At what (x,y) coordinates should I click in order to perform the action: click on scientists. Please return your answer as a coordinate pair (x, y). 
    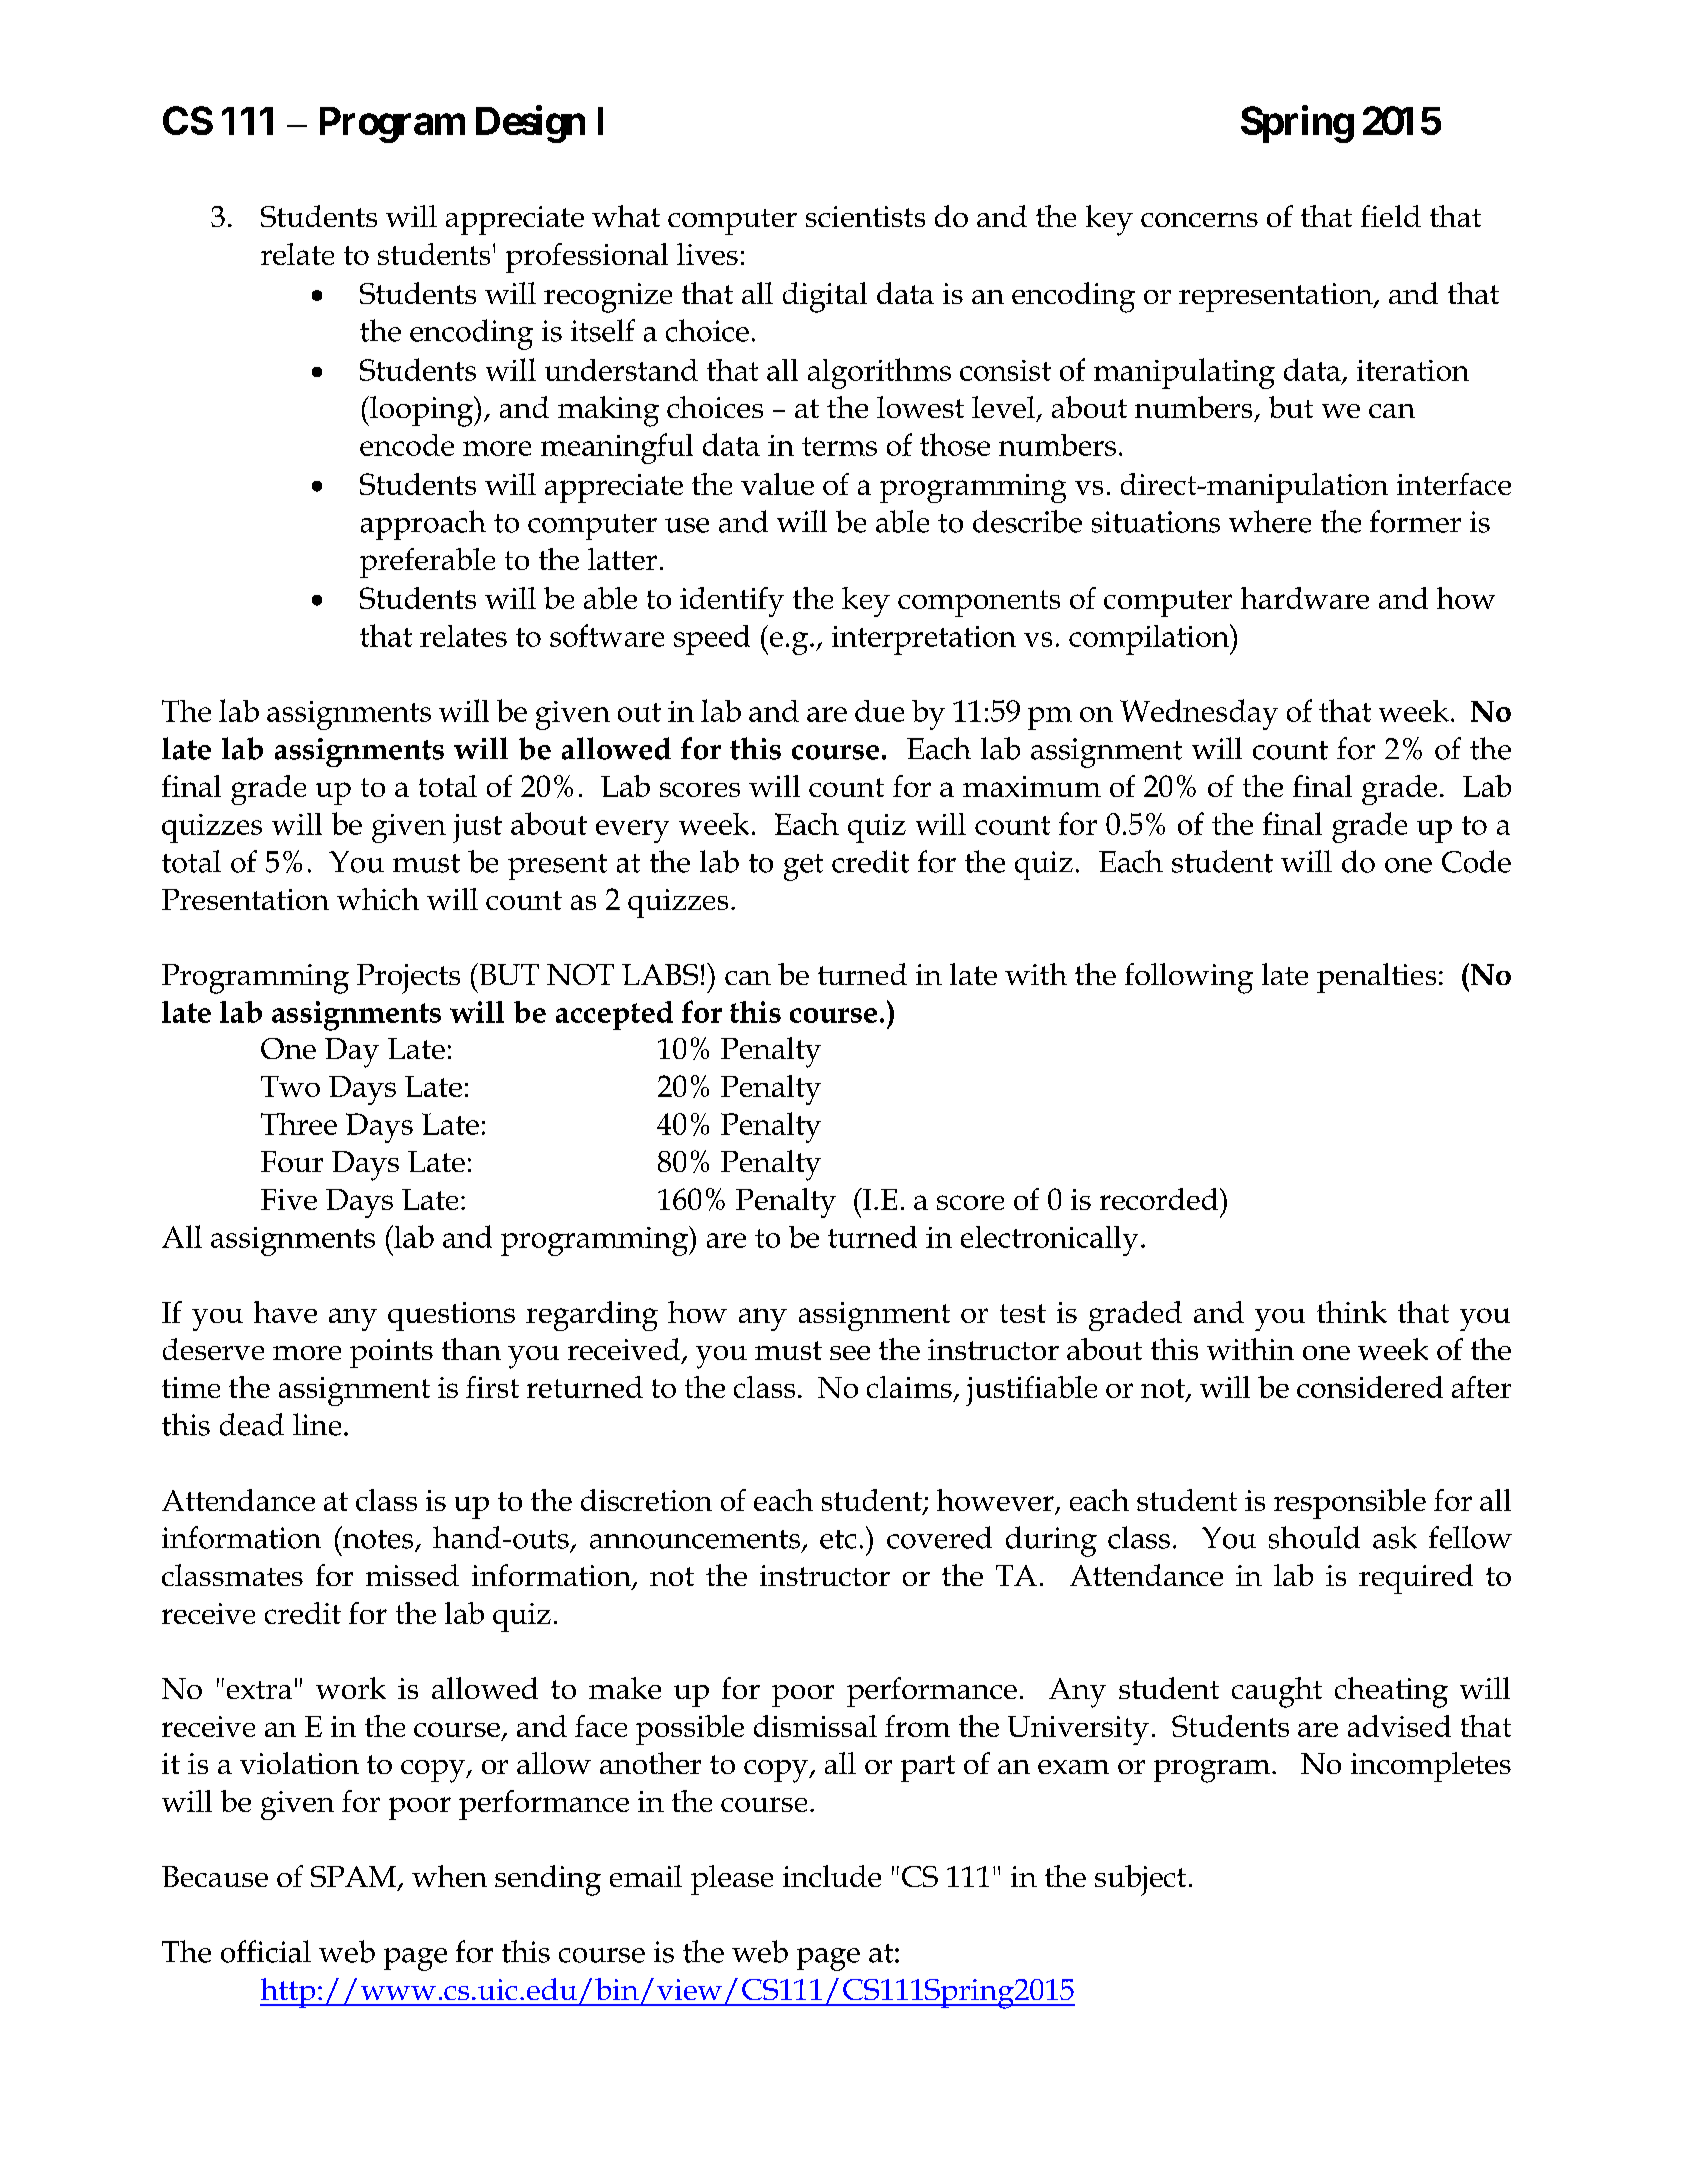
    Looking at the image, I should click on (865, 216).
